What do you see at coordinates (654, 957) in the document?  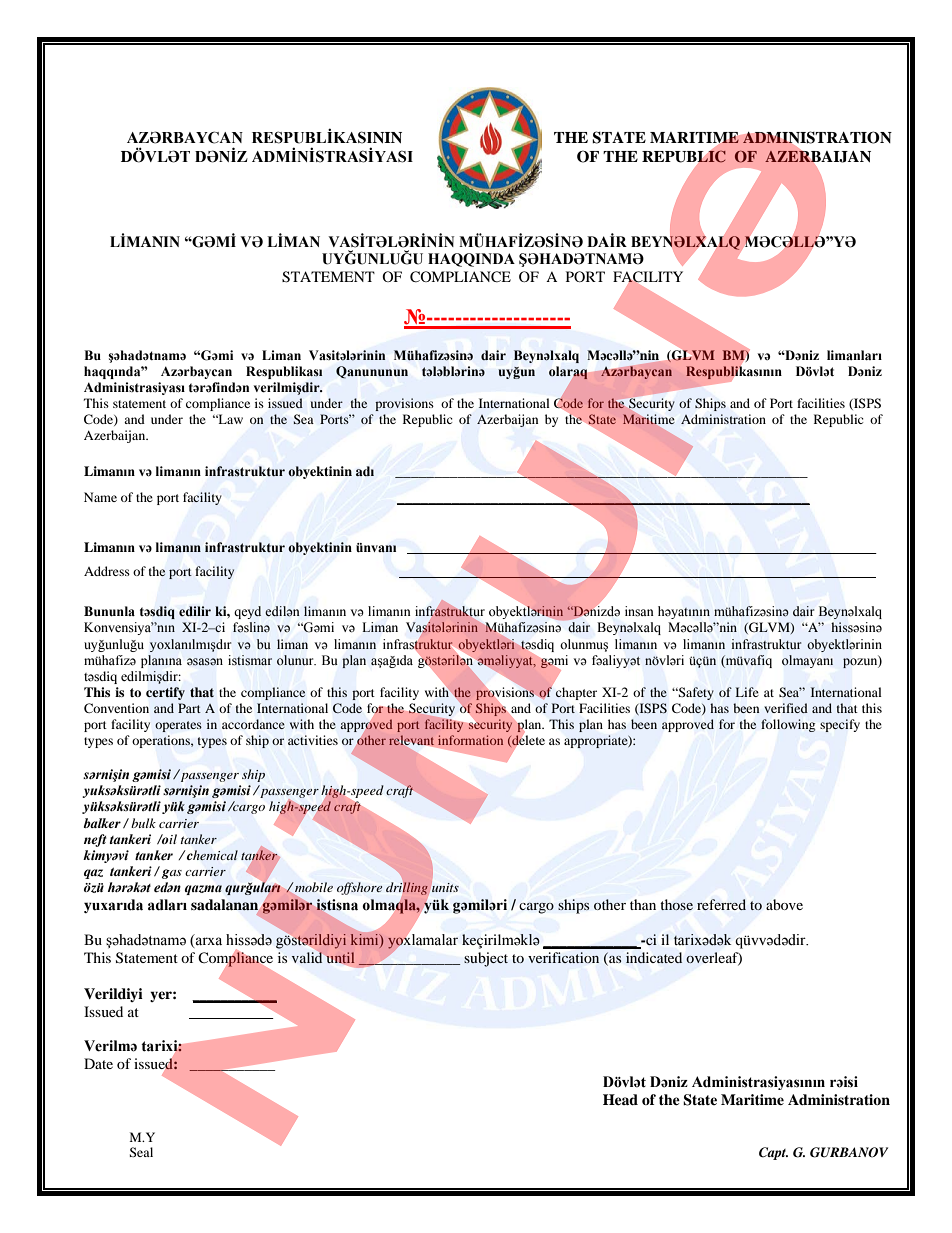 I see `indicated` at bounding box center [654, 957].
